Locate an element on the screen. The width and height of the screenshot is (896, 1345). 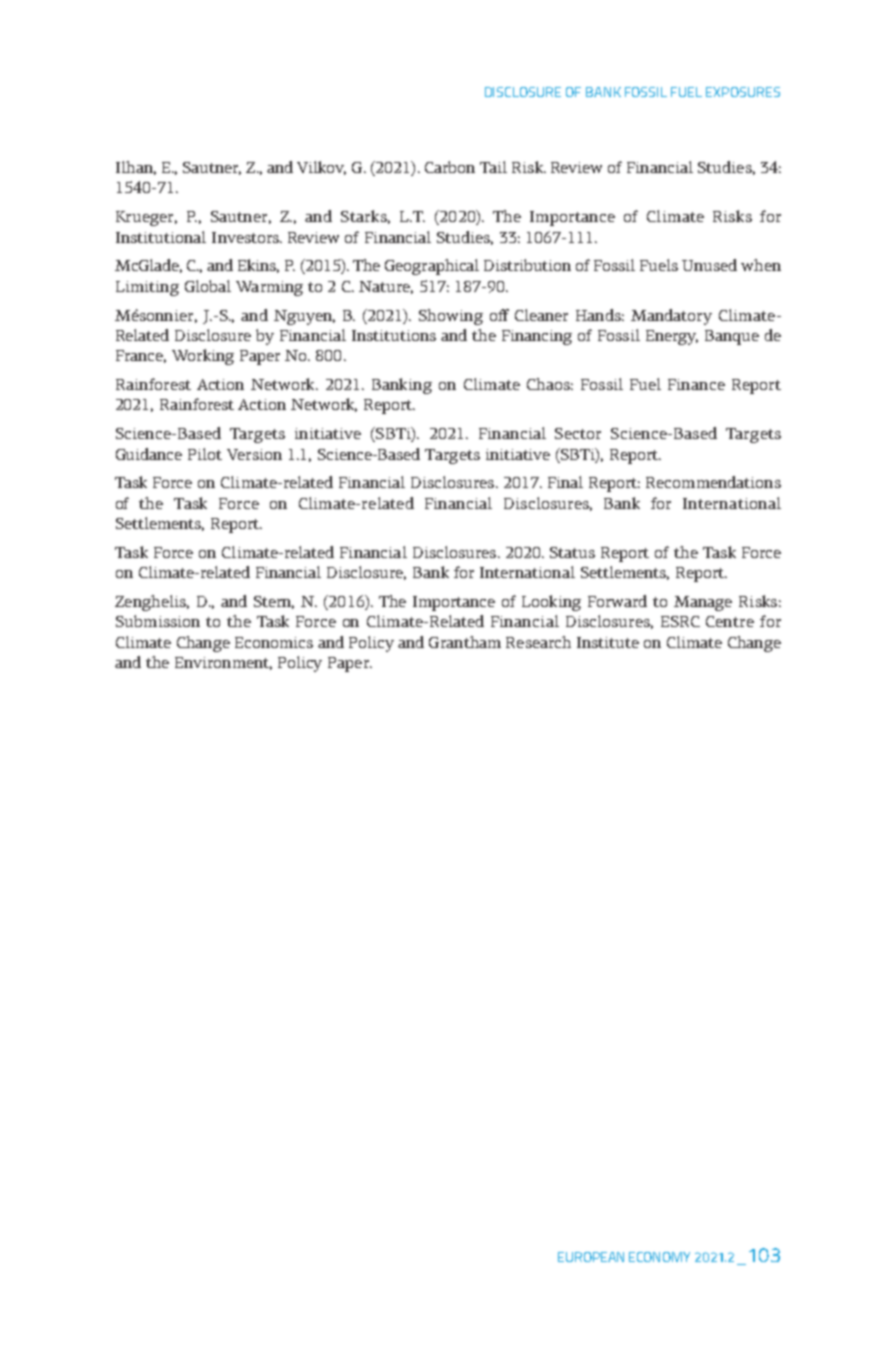
EUROPEAN is located at coordinates (591, 1257).
